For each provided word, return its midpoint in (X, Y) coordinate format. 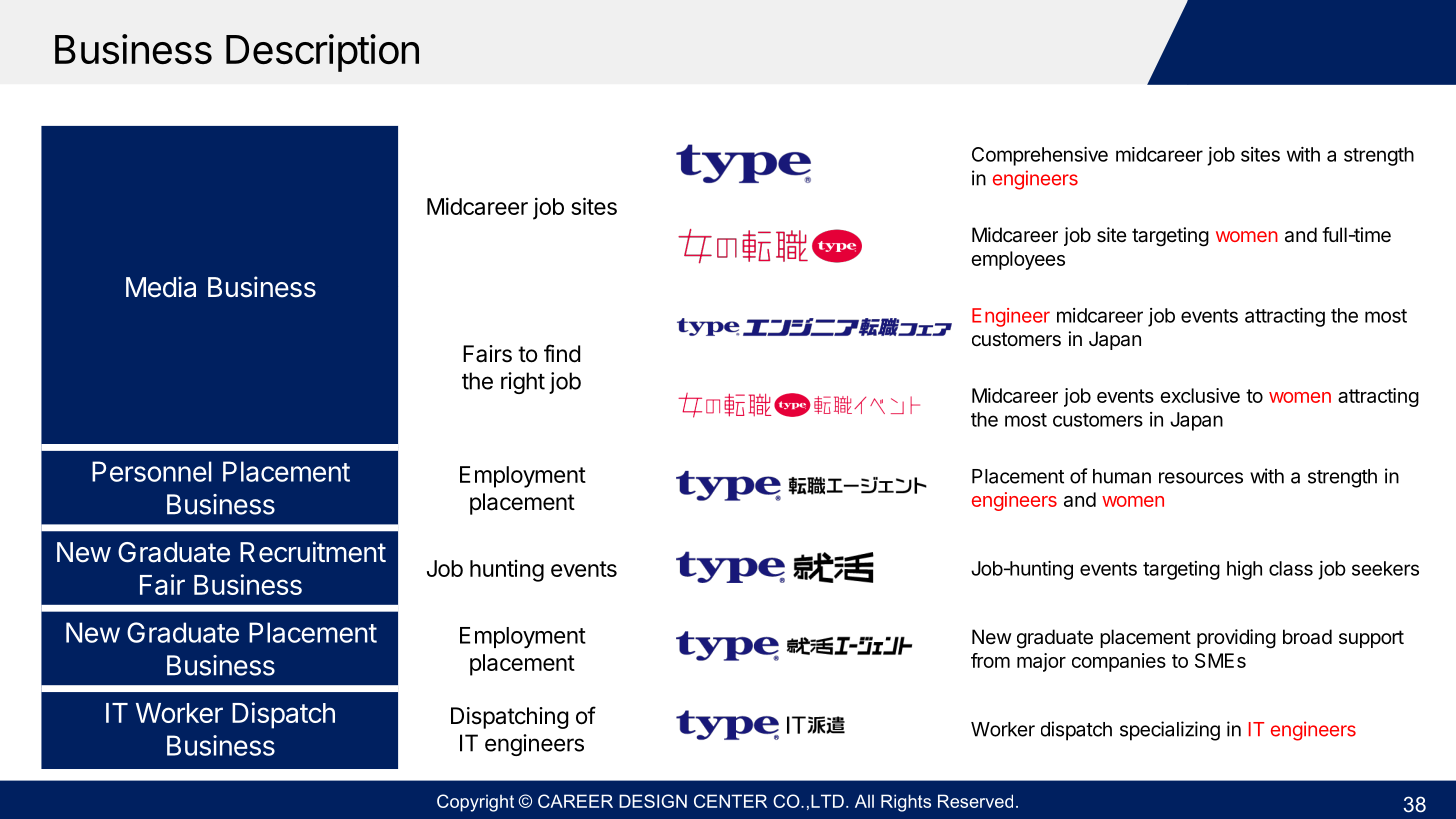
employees (1018, 260)
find (562, 353)
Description (322, 53)
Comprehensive (1040, 156)
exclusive (1200, 395)
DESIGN (653, 801)
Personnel (152, 471)
